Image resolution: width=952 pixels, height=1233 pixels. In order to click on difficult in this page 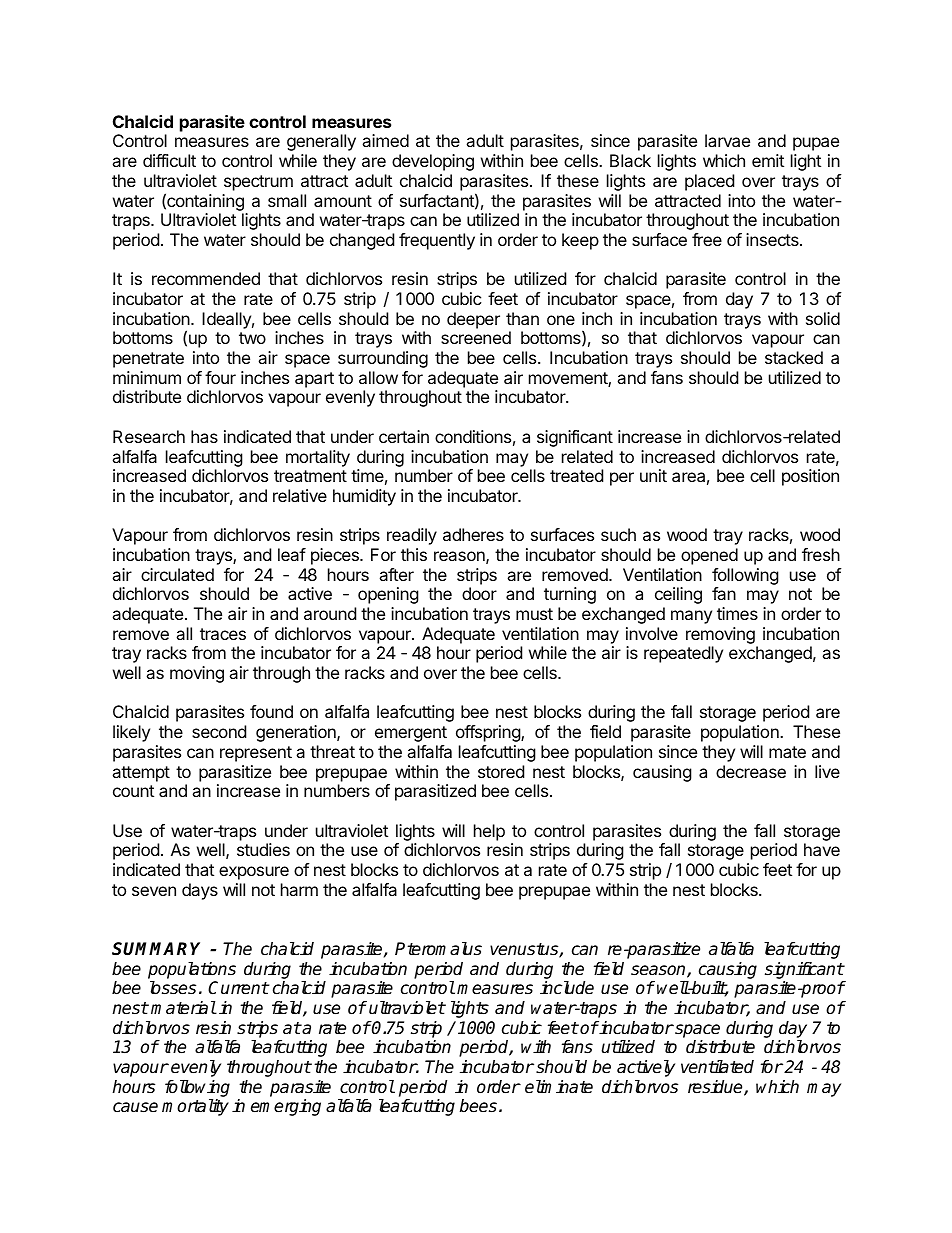, I will do `click(169, 160)`.
